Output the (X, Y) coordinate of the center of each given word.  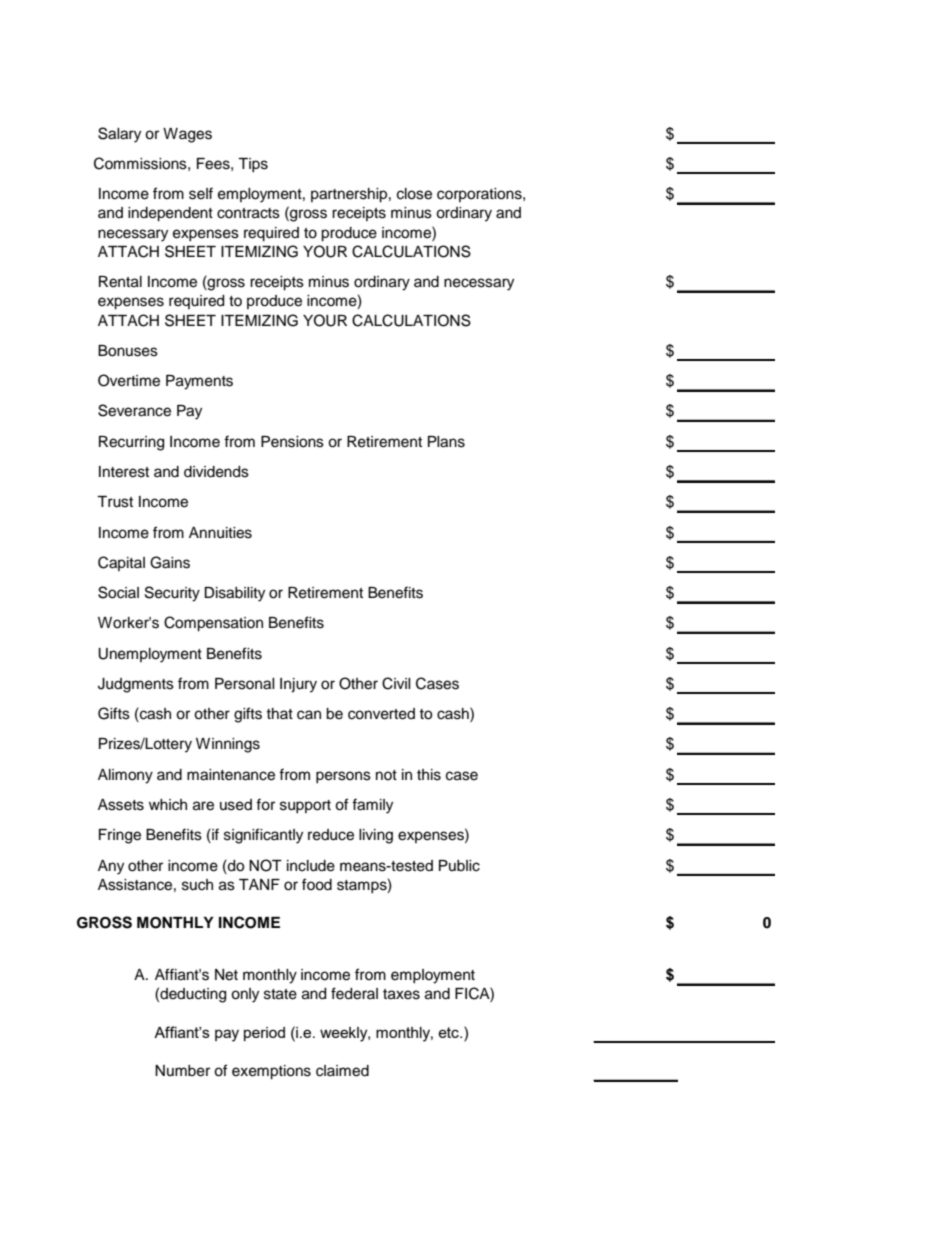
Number (182, 1071)
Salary (119, 135)
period (264, 1034)
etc (449, 1032)
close (414, 194)
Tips (253, 165)
